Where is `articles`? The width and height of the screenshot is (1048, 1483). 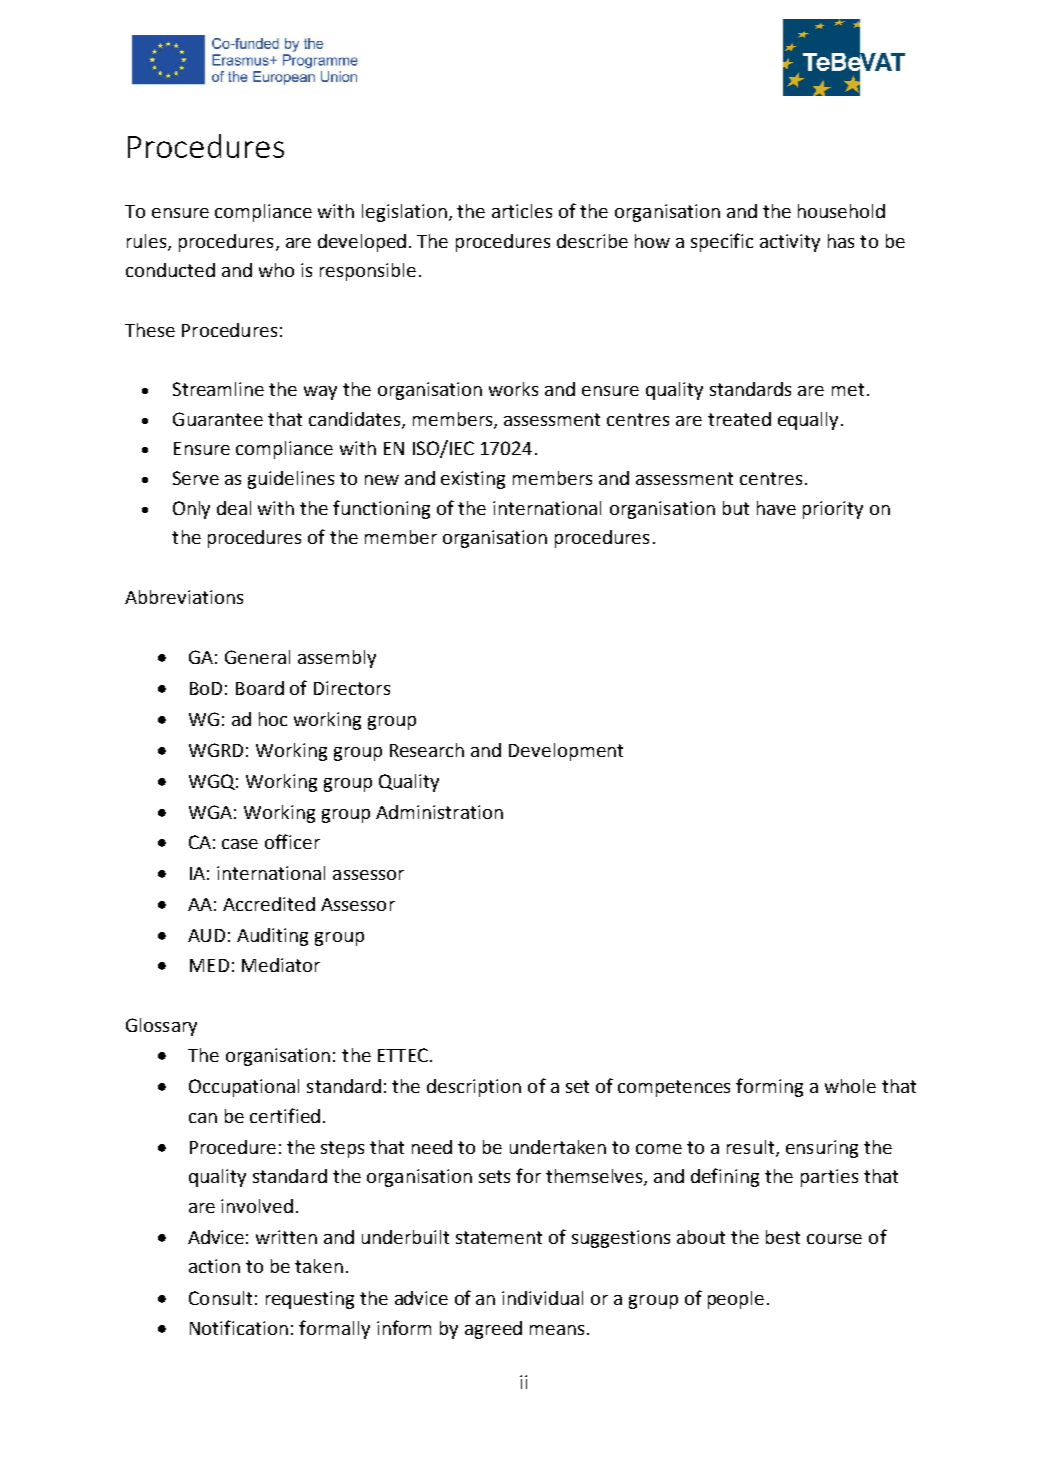 articles is located at coordinates (522, 211).
